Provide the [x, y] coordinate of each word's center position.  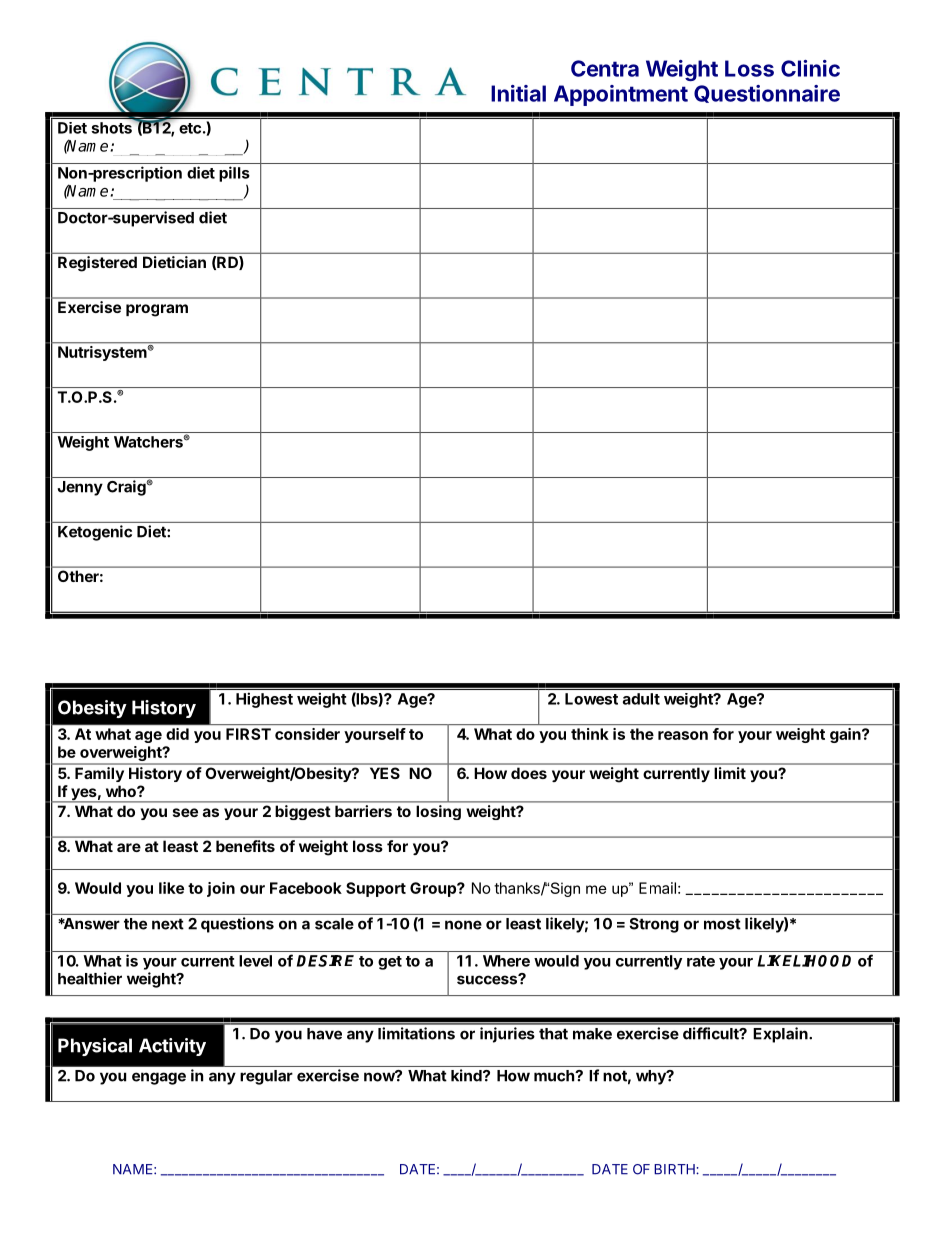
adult [641, 699]
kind [467, 1075]
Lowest [591, 699]
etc [190, 128]
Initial [518, 93]
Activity [172, 1047]
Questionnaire [767, 94]
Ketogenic [95, 533]
